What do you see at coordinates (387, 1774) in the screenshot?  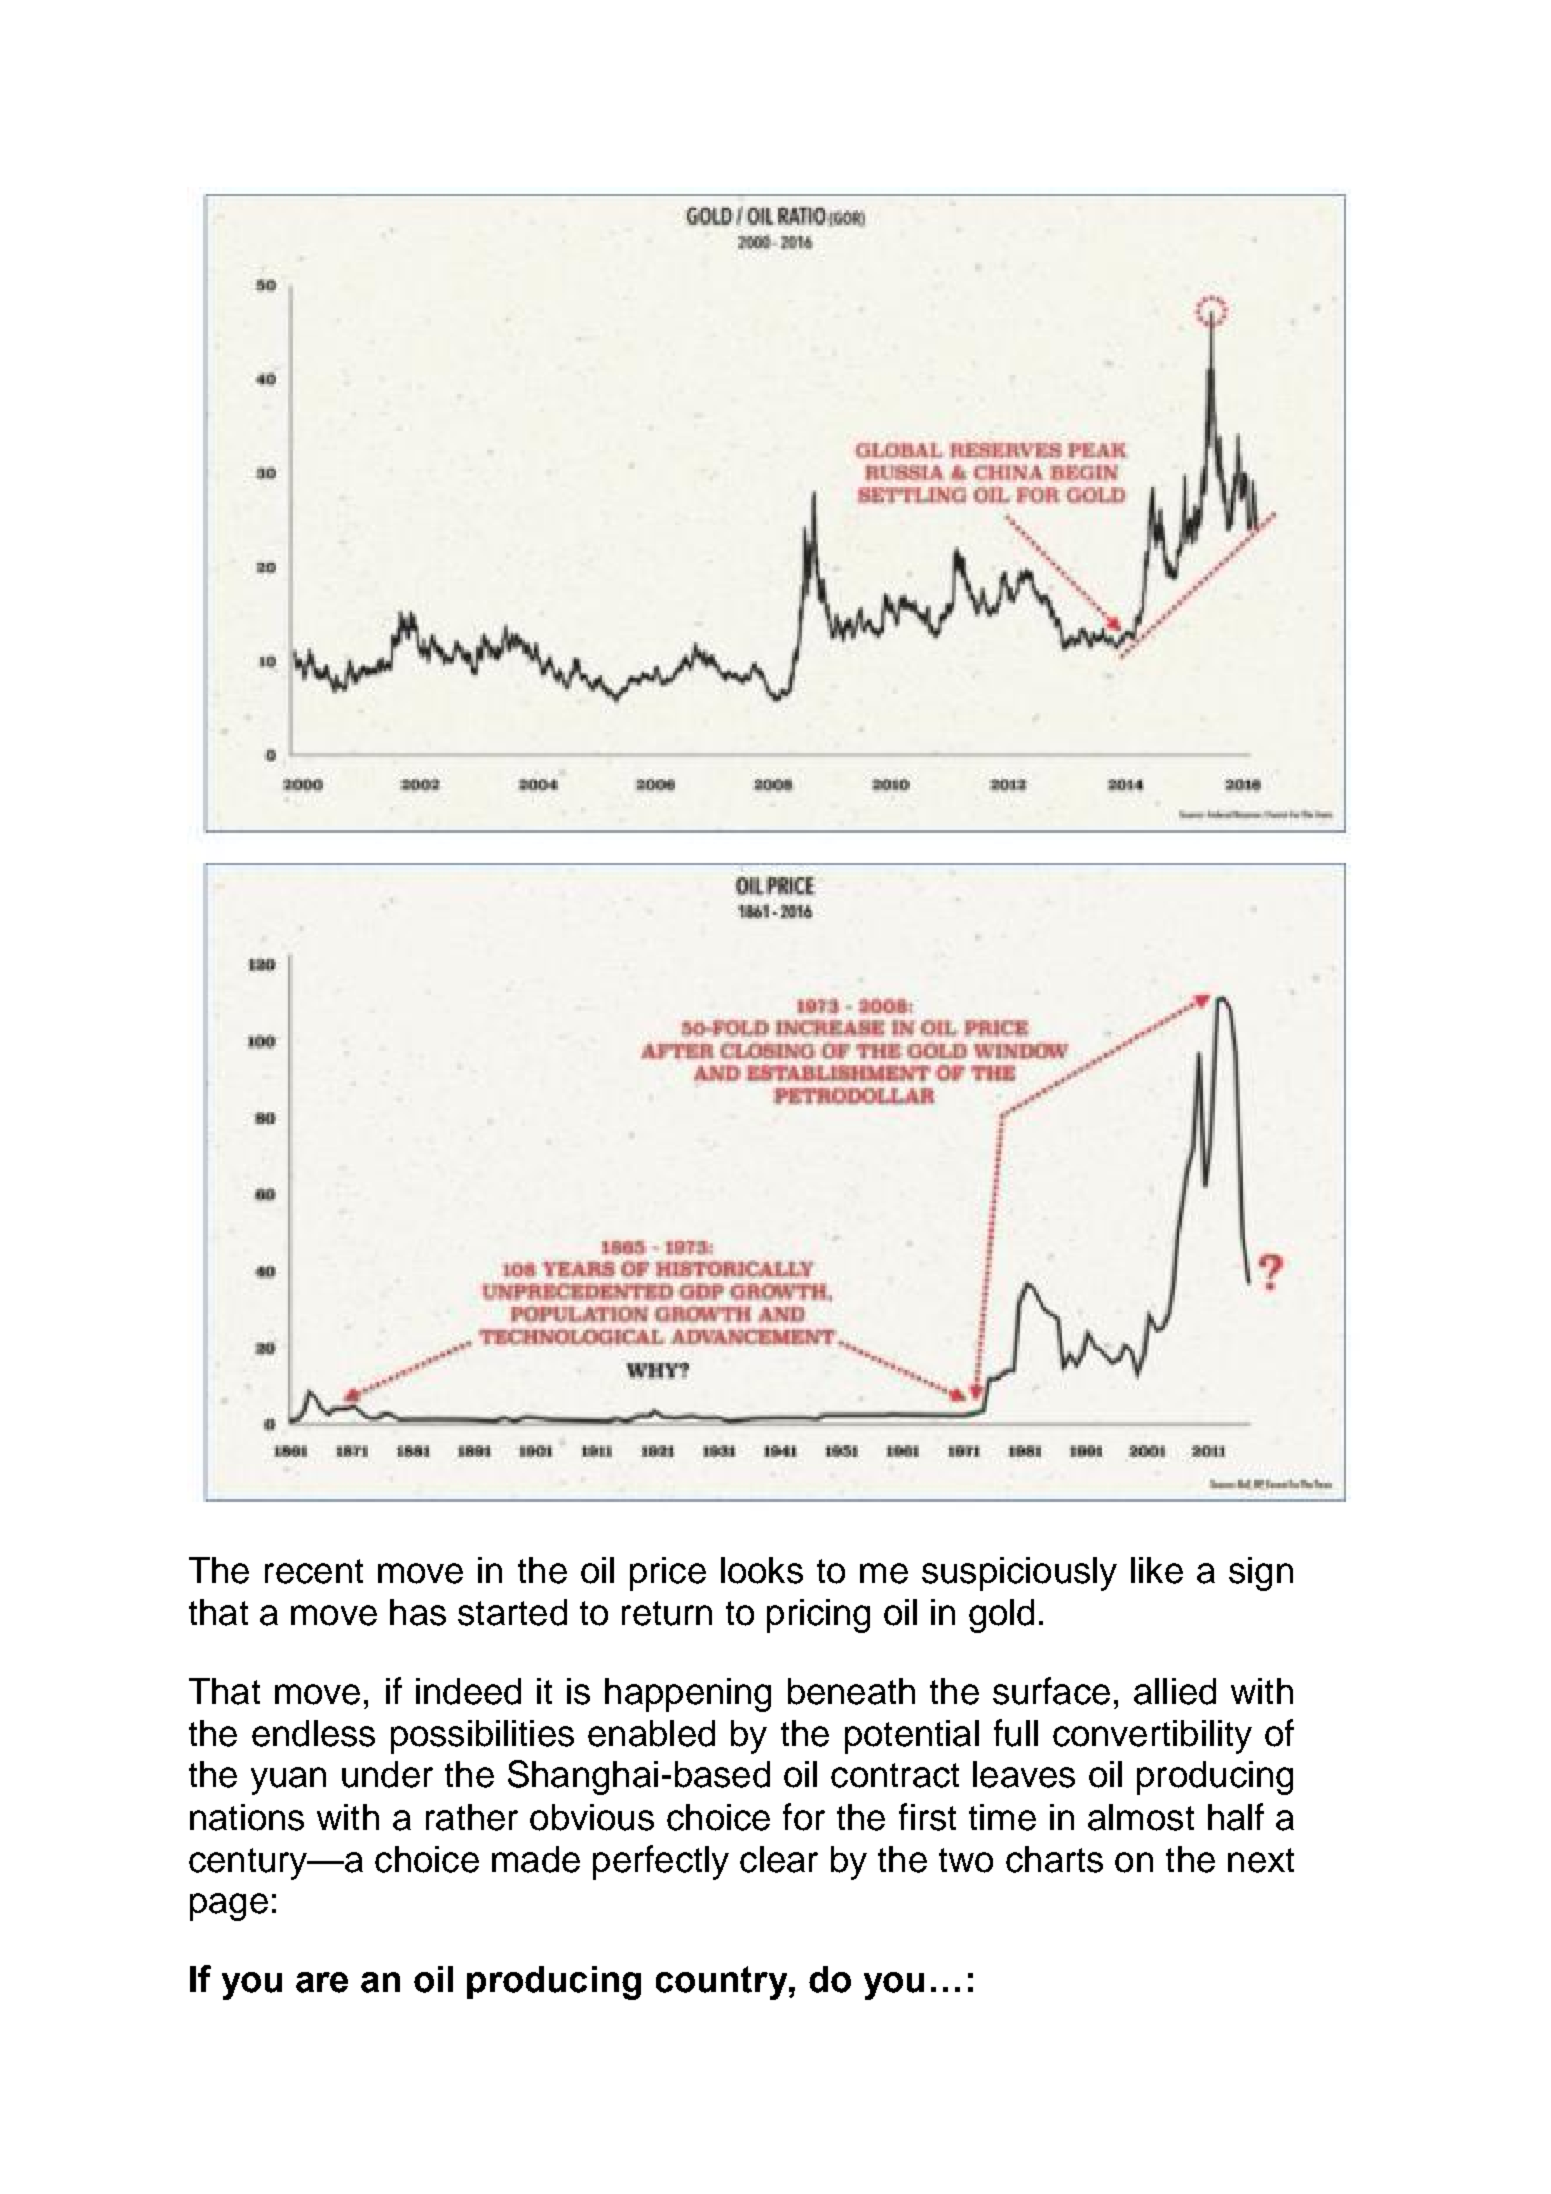 I see `under` at bounding box center [387, 1774].
